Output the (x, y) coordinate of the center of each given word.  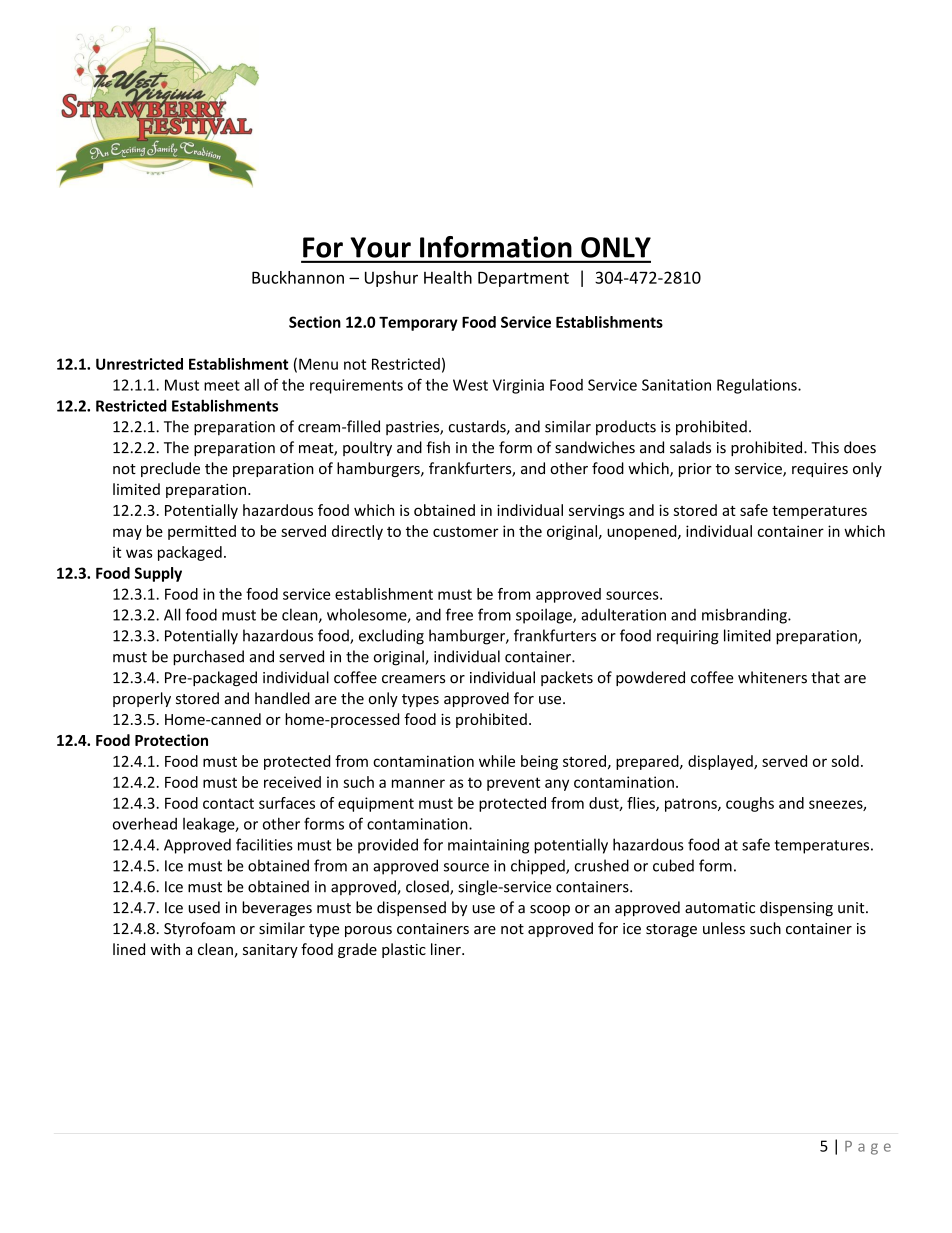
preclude (170, 469)
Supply (158, 574)
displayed (721, 762)
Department (523, 279)
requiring (688, 637)
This (825, 447)
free (459, 614)
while (497, 761)
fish (438, 447)
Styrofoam (199, 929)
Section (315, 322)
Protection (171, 740)
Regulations (758, 386)
